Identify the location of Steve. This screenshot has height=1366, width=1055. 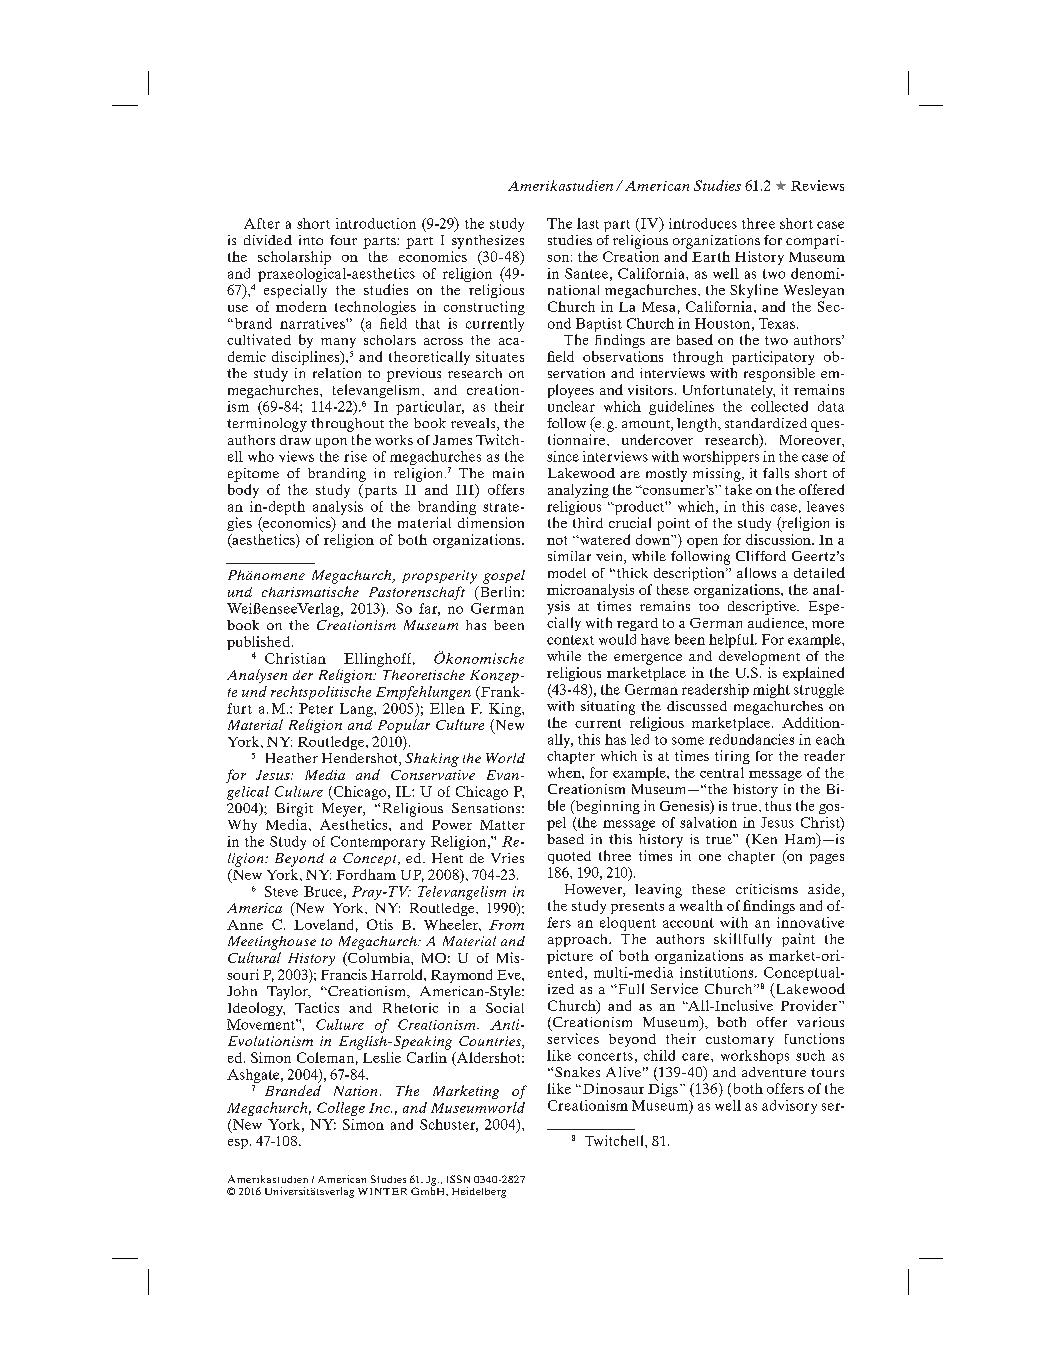
(281, 891).
